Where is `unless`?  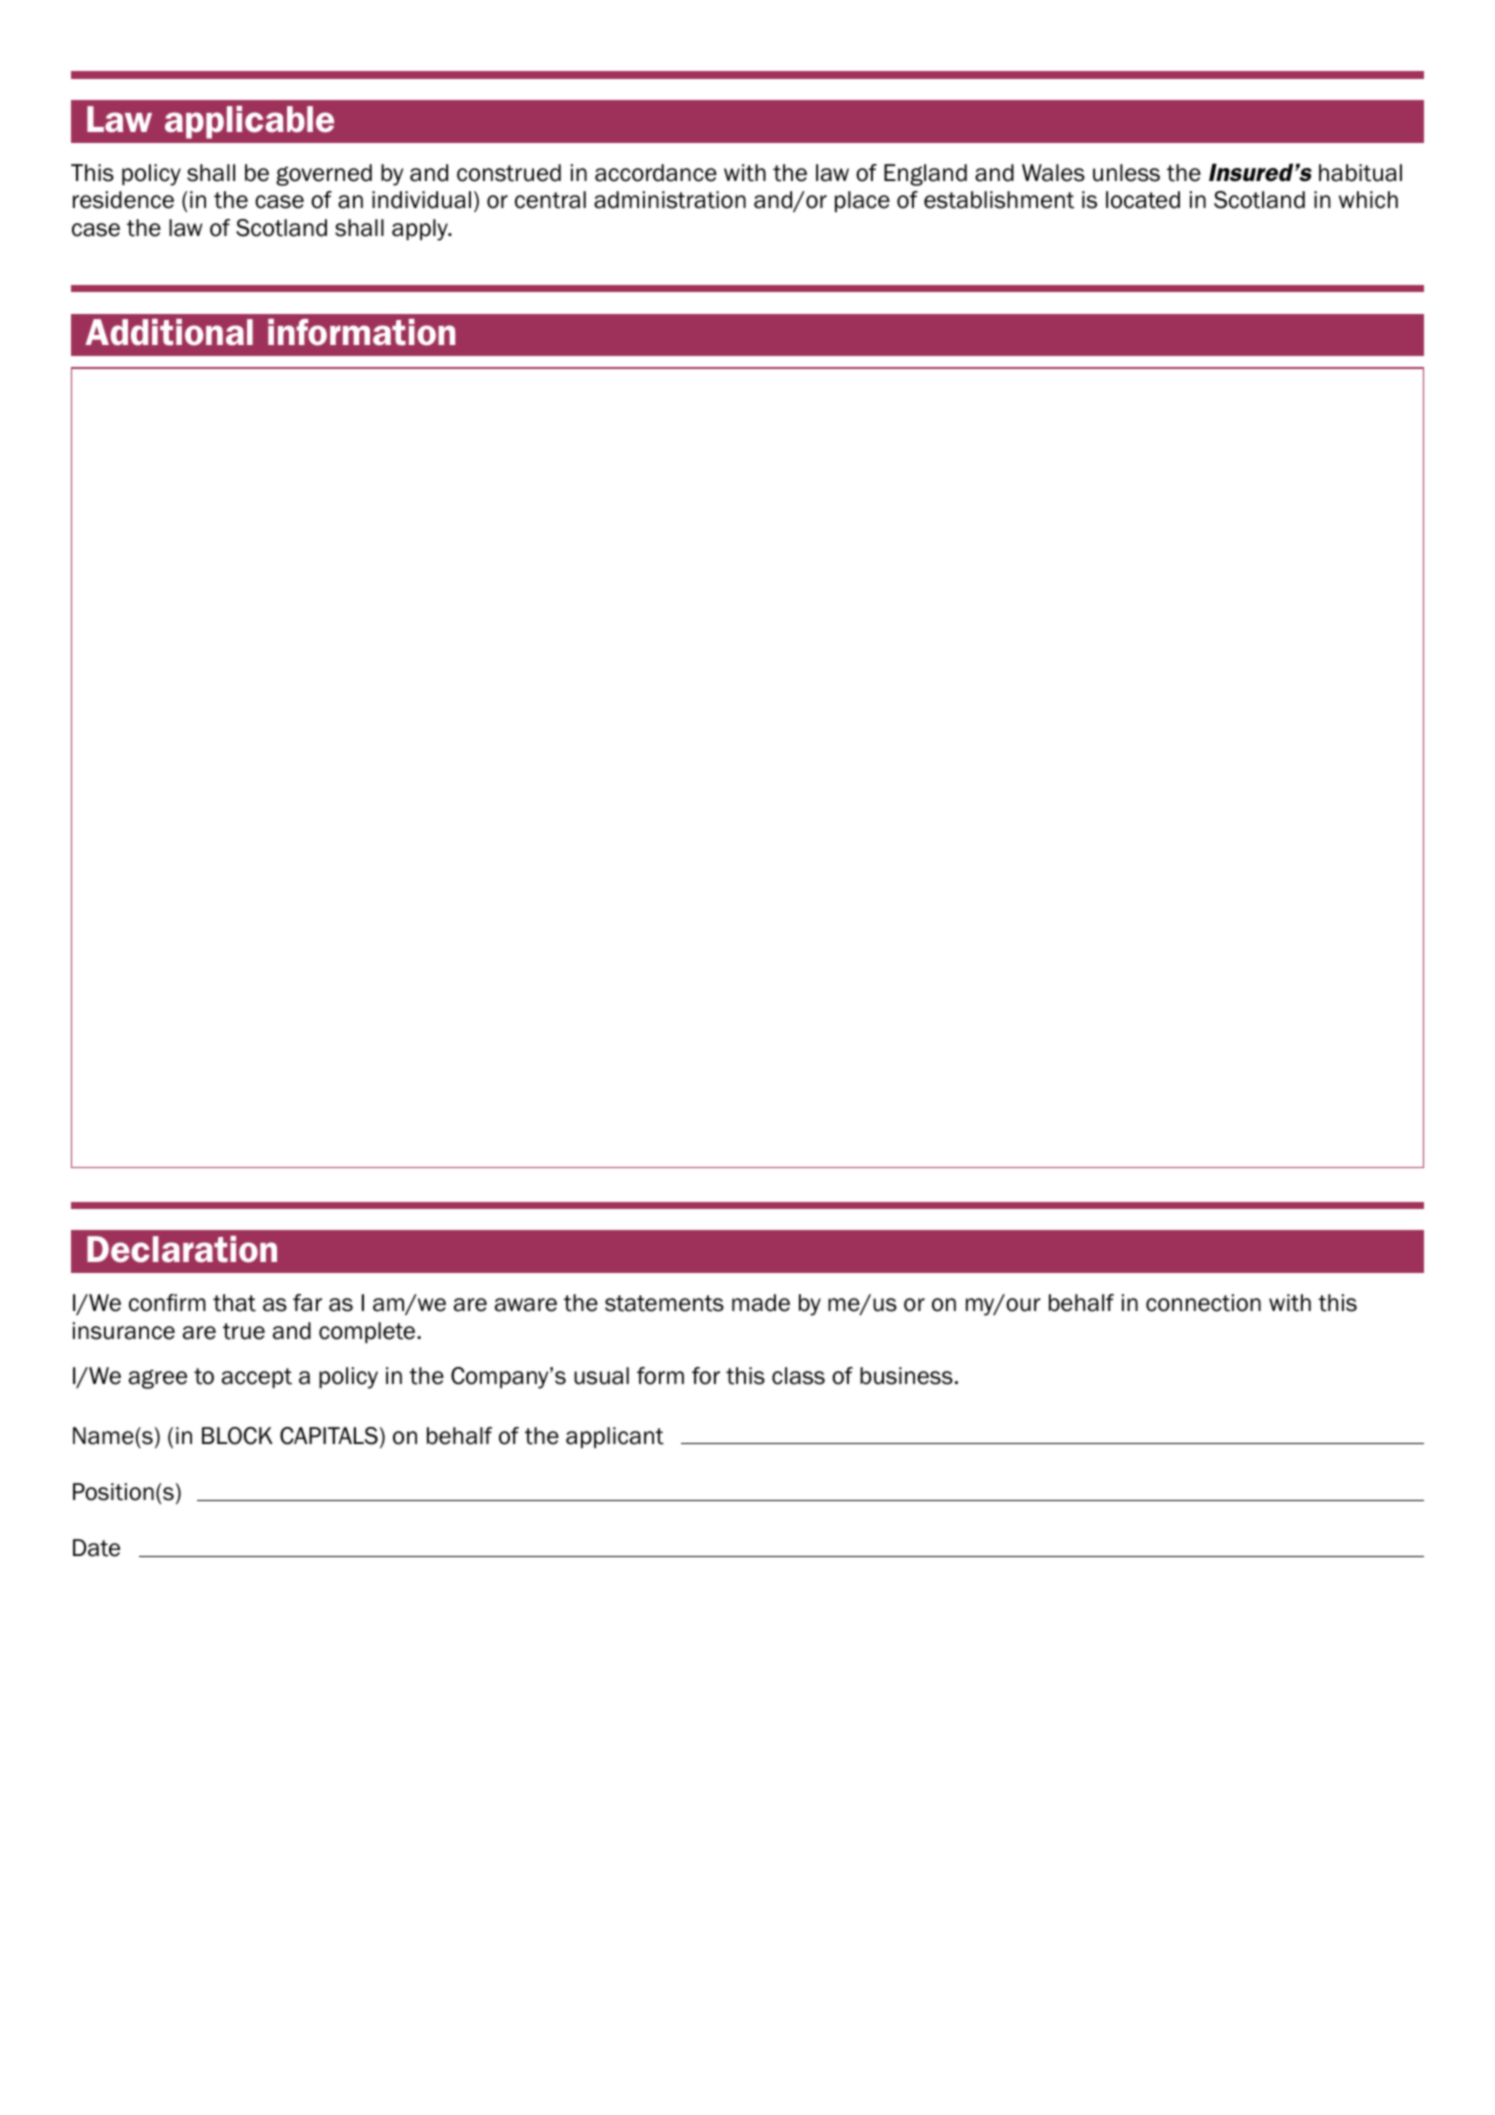
unless is located at coordinates (1126, 173).
